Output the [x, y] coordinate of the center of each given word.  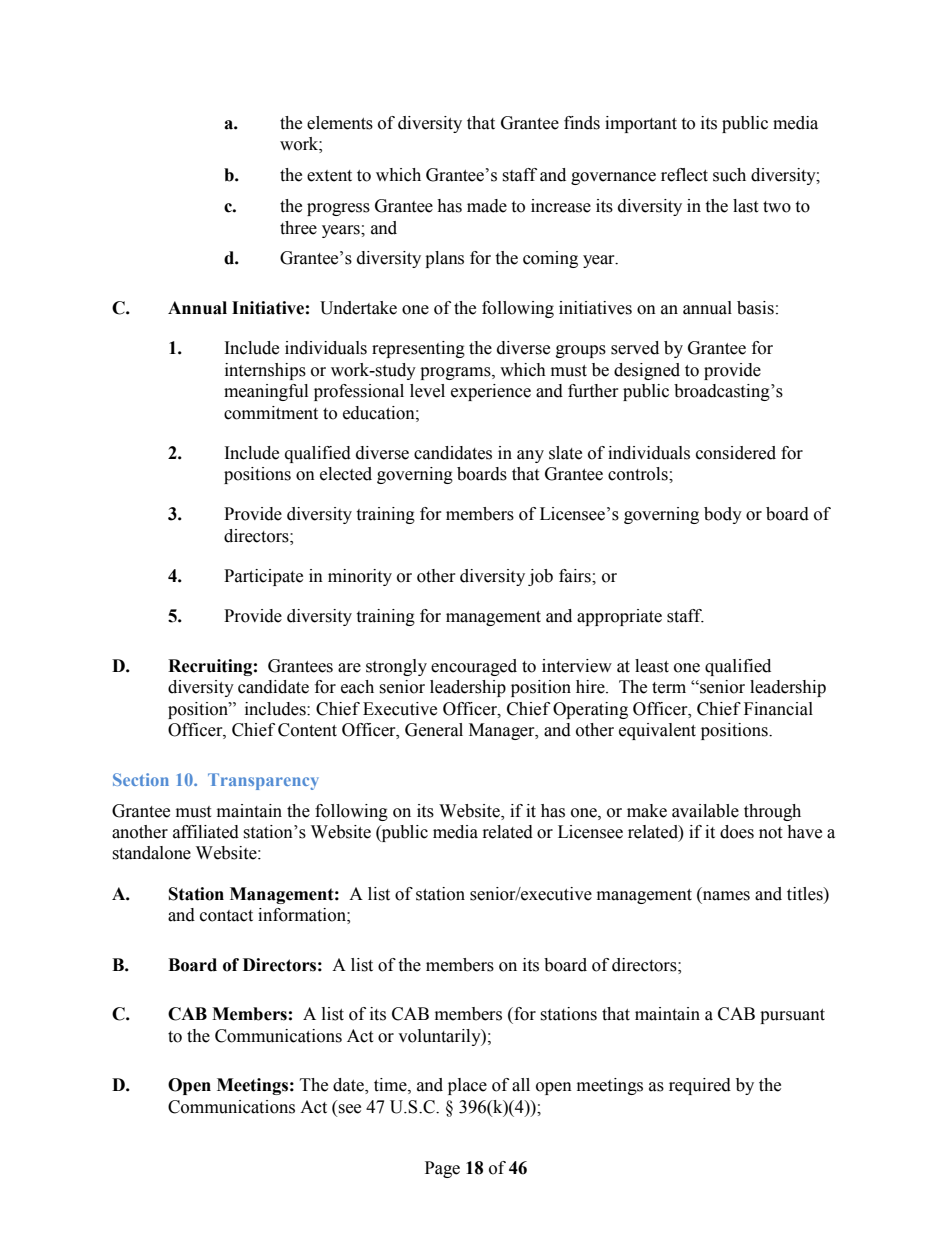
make [647, 811]
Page [442, 1169]
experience [491, 392]
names [725, 894]
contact [226, 916]
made [487, 206]
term [669, 688]
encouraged [474, 667]
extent [329, 176]
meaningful [266, 392]
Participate [263, 577]
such [729, 175]
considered [736, 453]
